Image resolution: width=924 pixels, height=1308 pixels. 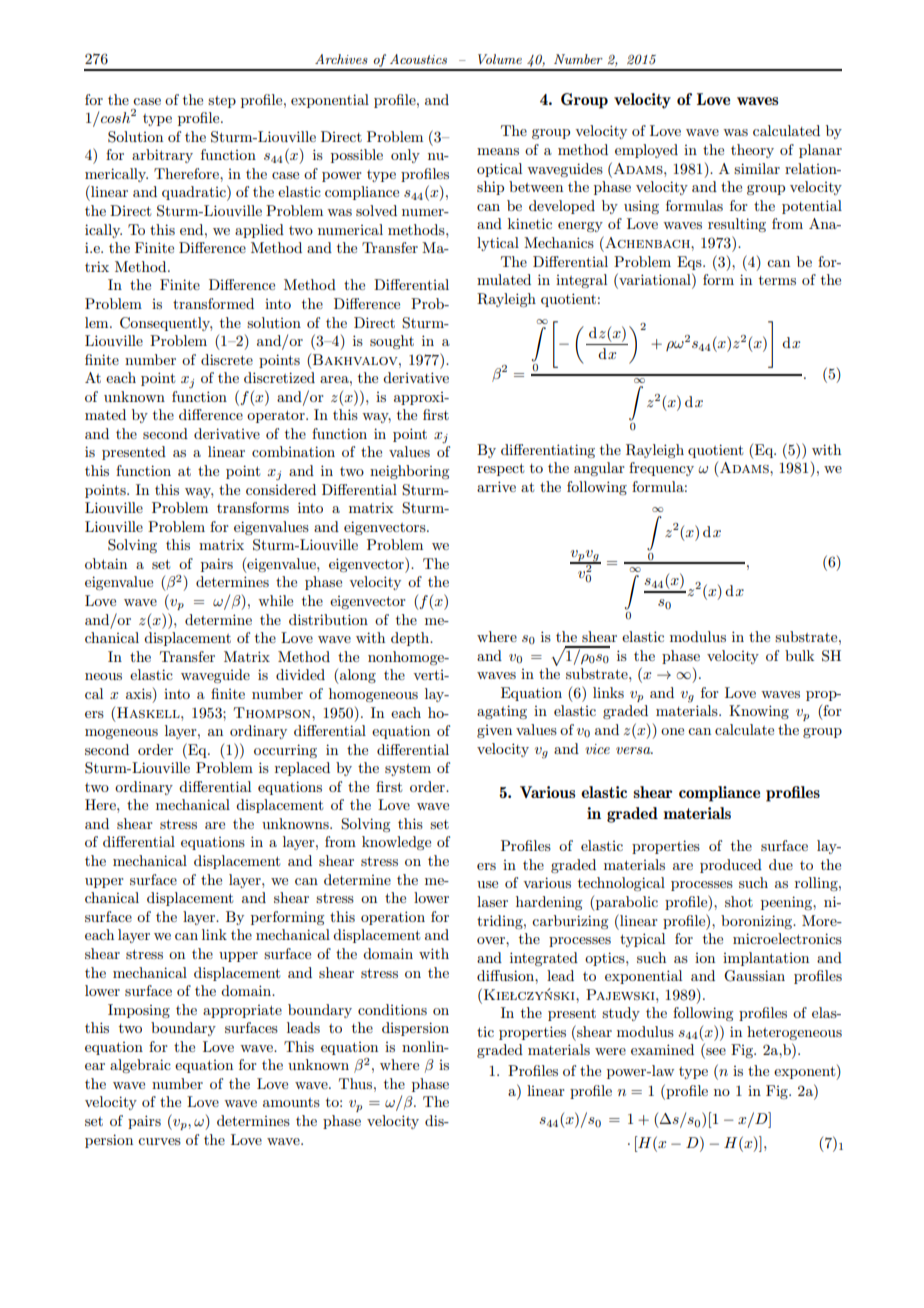 I want to click on operator, so click(x=277, y=416).
